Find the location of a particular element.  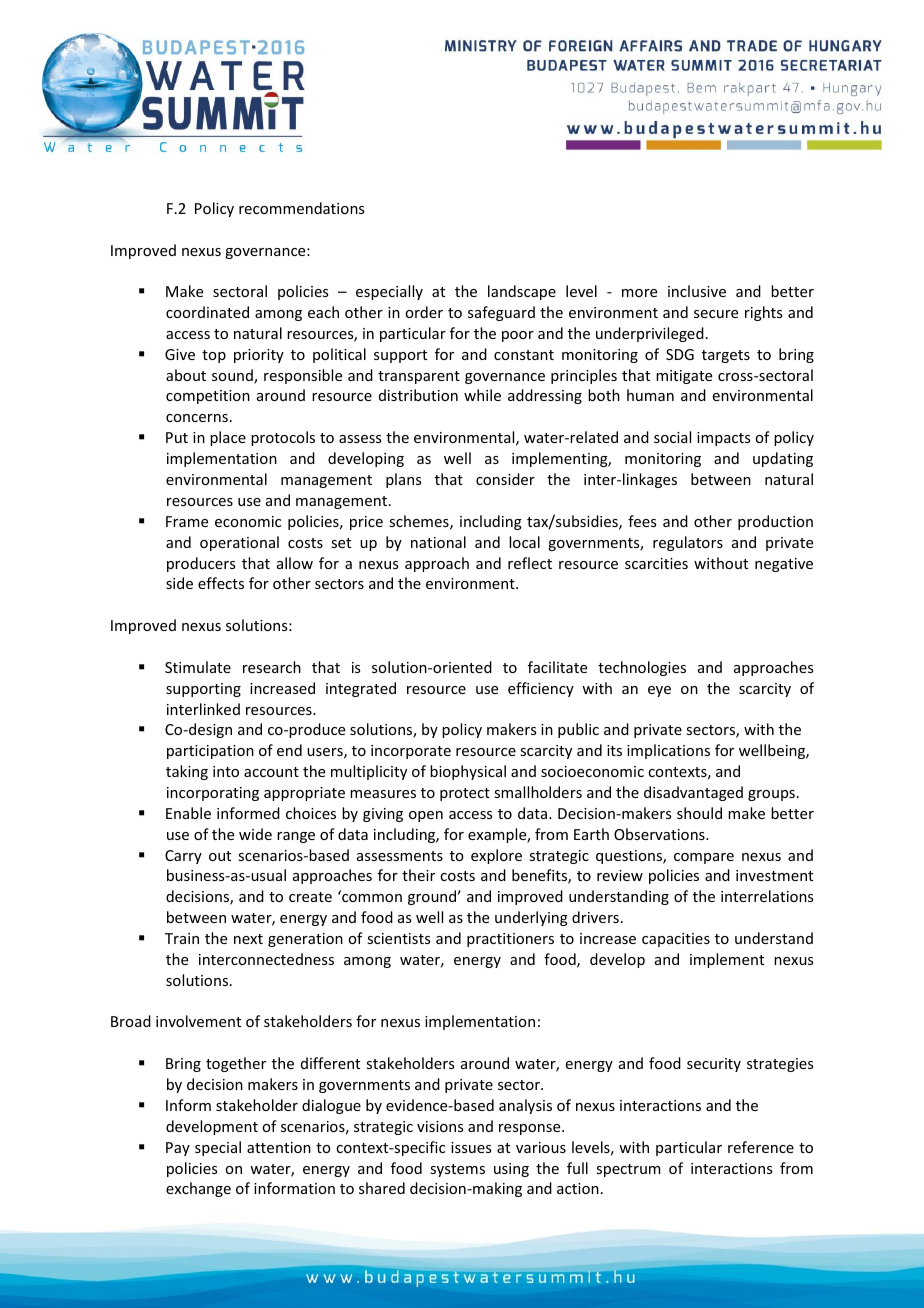

Carry is located at coordinates (183, 857).
